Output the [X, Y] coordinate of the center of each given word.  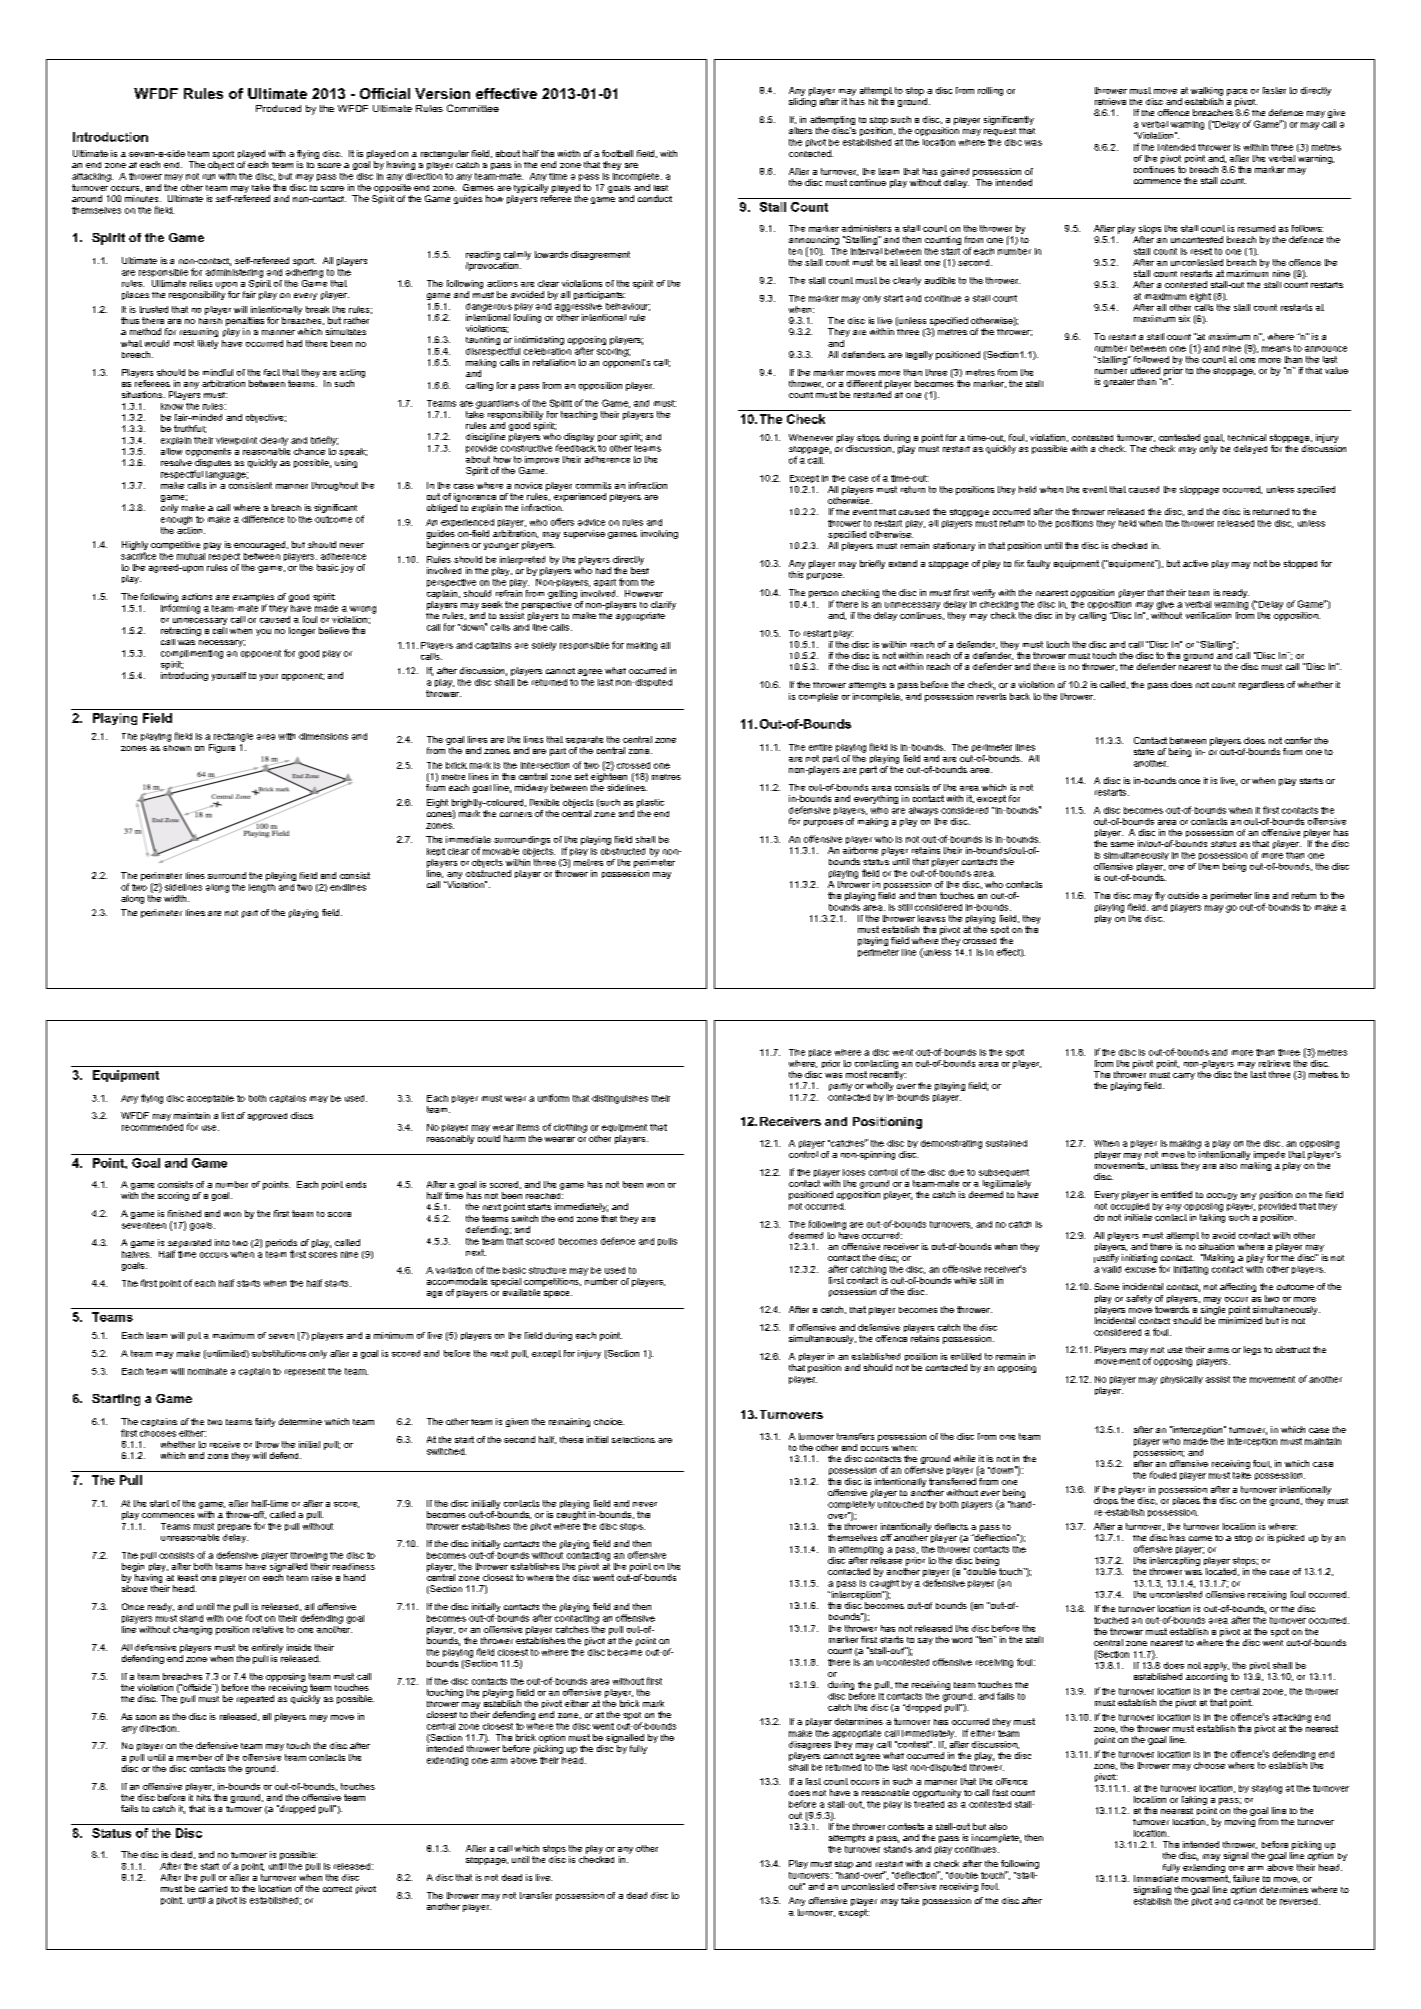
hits [204, 1797]
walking [1207, 91]
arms [1218, 1350]
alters [800, 130]
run [209, 177]
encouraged [261, 545]
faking [1194, 1800]
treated [929, 1804]
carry [1184, 1076]
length [262, 888]
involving [659, 534]
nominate [207, 1371]
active [1195, 563]
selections [633, 1439]
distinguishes [620, 1099]
